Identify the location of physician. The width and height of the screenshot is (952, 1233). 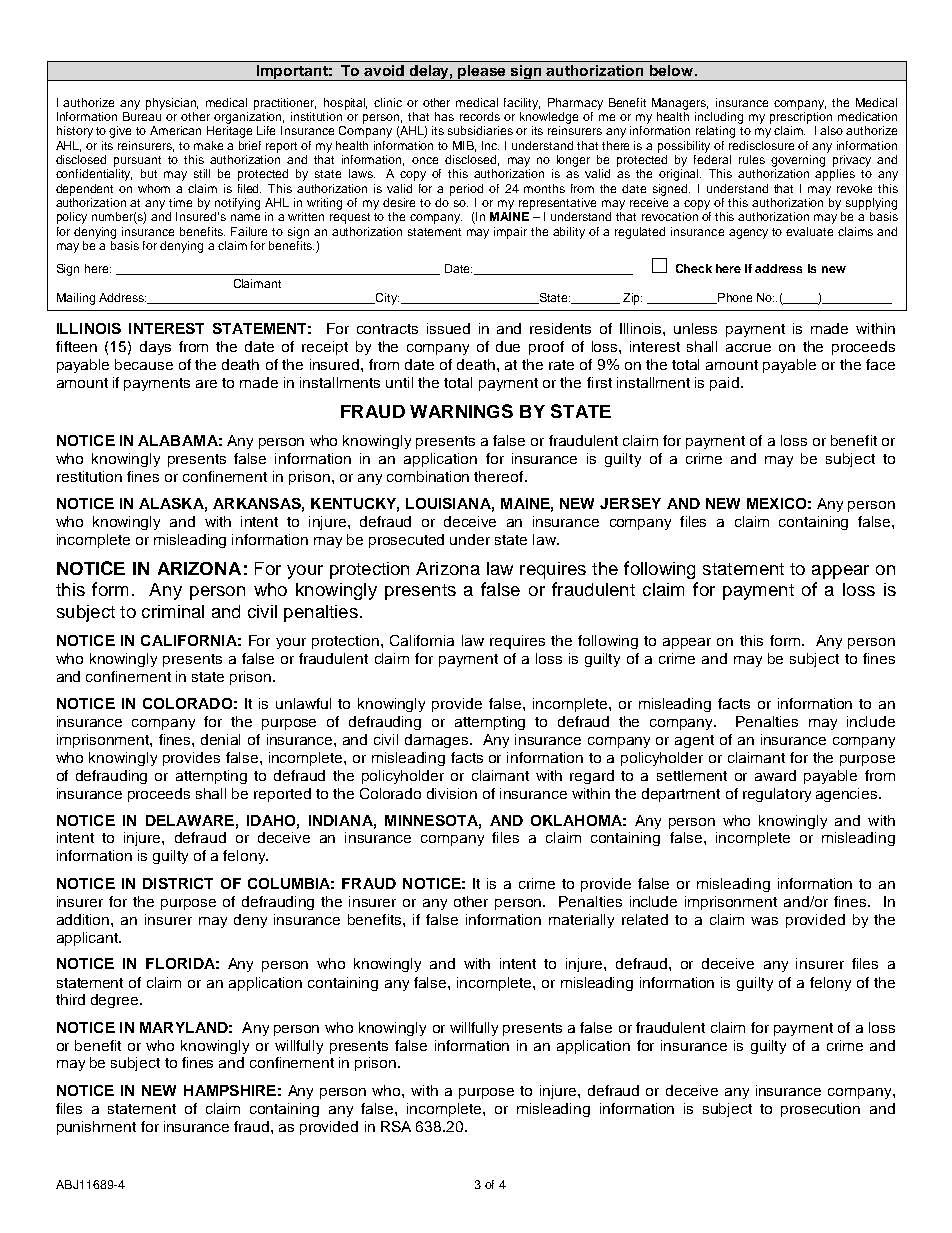
(172, 104).
